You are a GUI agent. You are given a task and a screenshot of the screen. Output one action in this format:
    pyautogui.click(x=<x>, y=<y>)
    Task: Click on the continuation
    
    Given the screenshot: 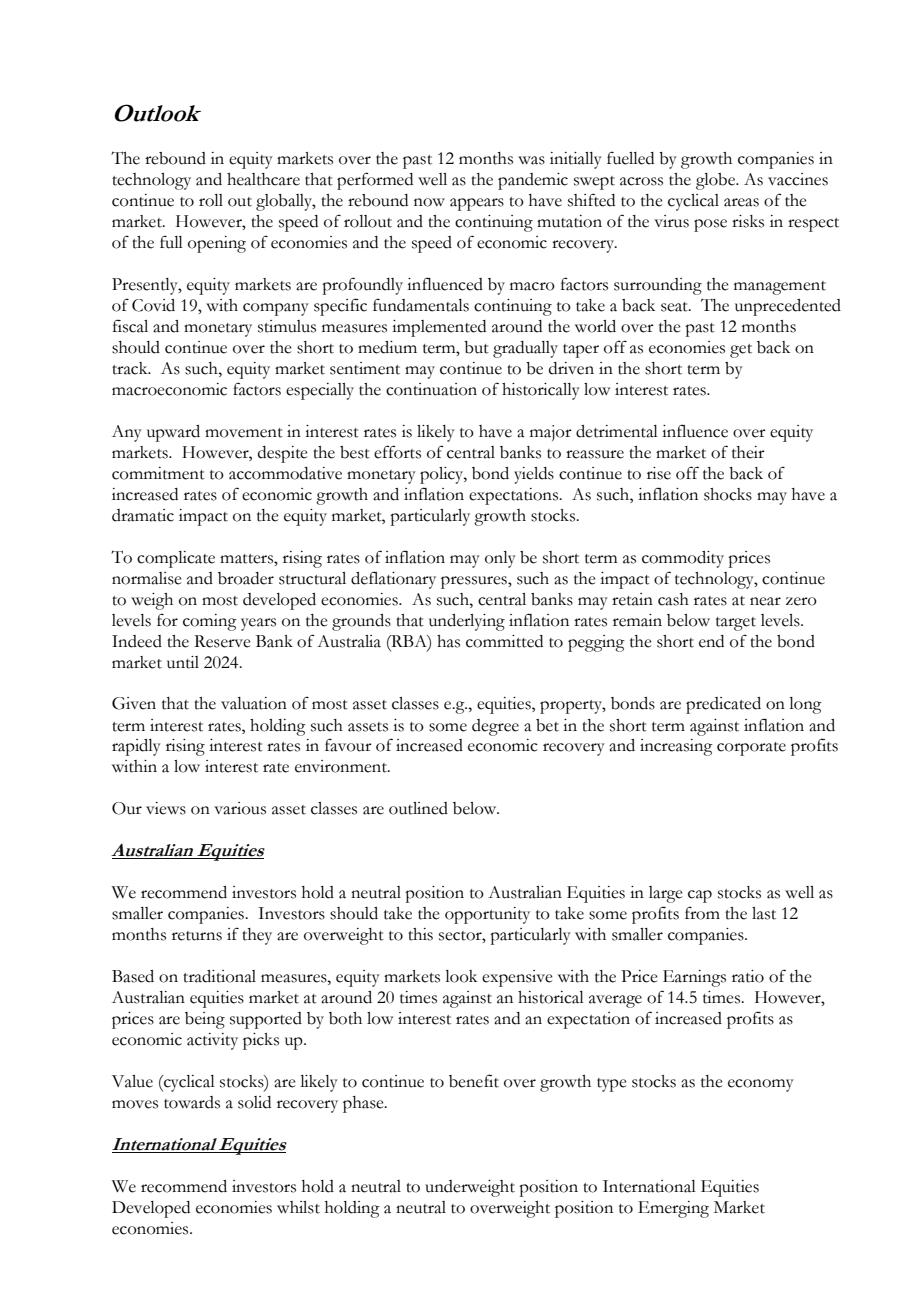 What is the action you would take?
    pyautogui.click(x=431, y=389)
